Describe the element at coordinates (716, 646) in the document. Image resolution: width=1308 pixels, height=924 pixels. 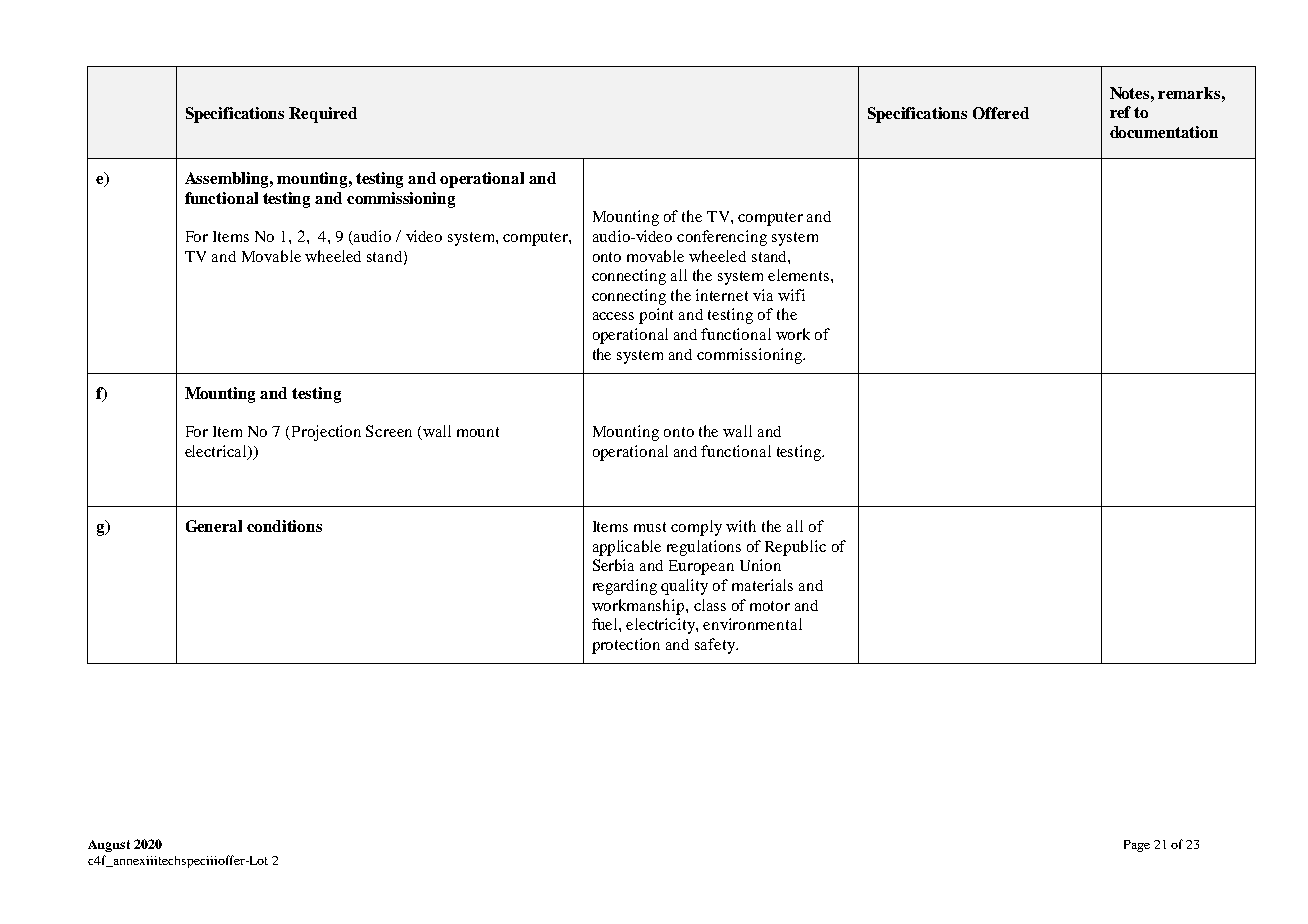
I see `safety` at that location.
